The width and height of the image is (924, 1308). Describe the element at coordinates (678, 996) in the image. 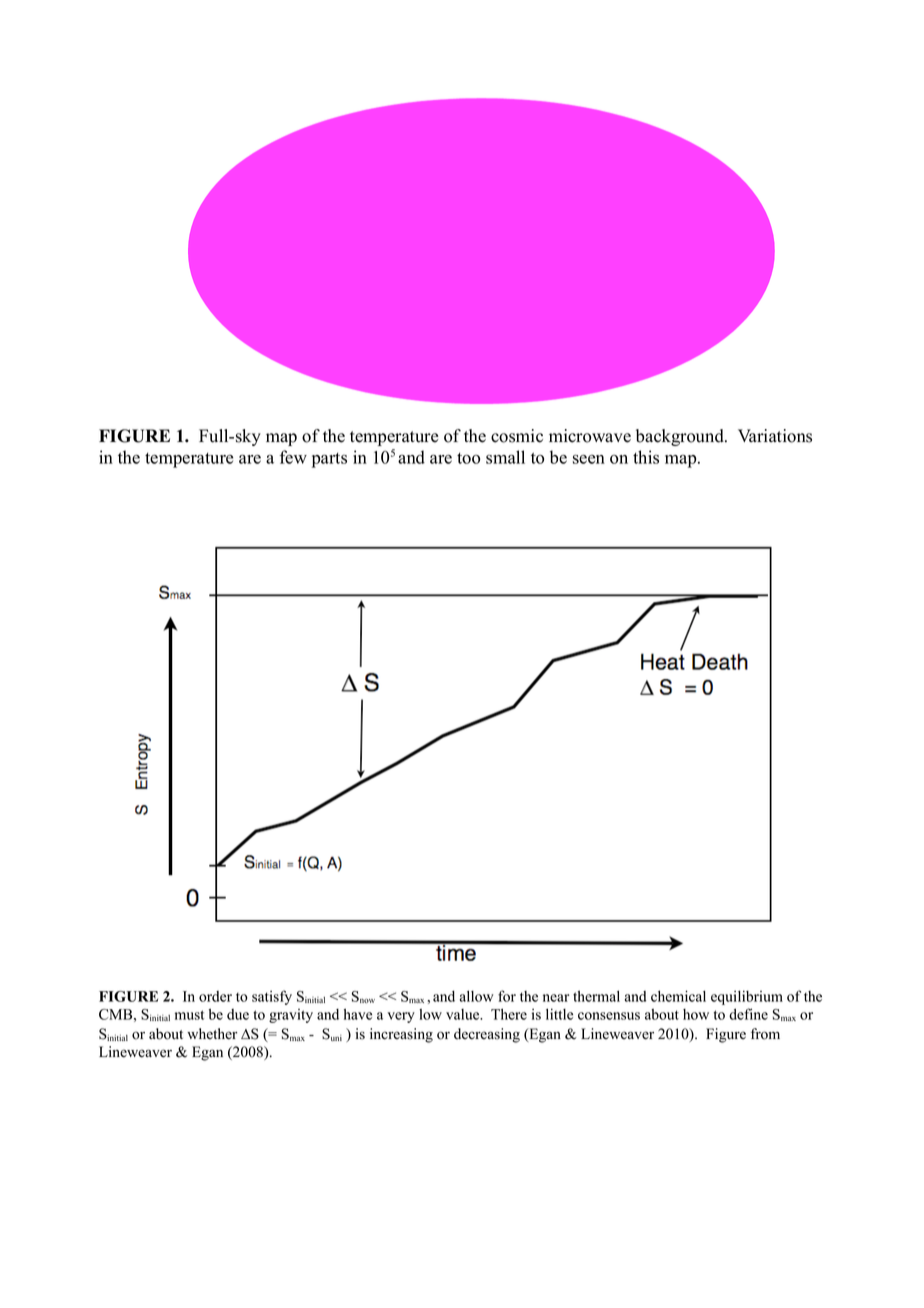

I see `chemical` at that location.
